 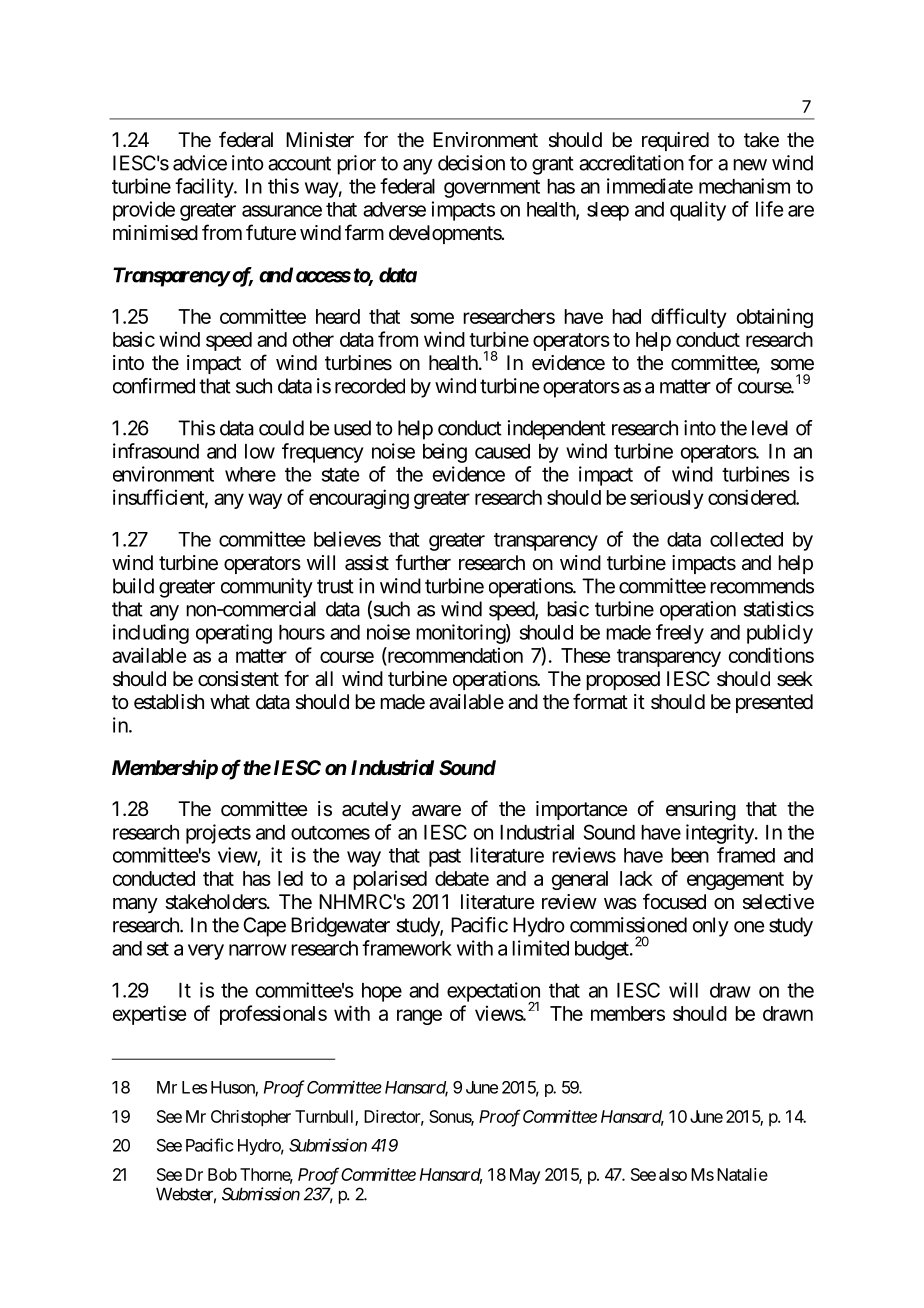 What do you see at coordinates (744, 186) in the document?
I see `mechanism` at bounding box center [744, 186].
